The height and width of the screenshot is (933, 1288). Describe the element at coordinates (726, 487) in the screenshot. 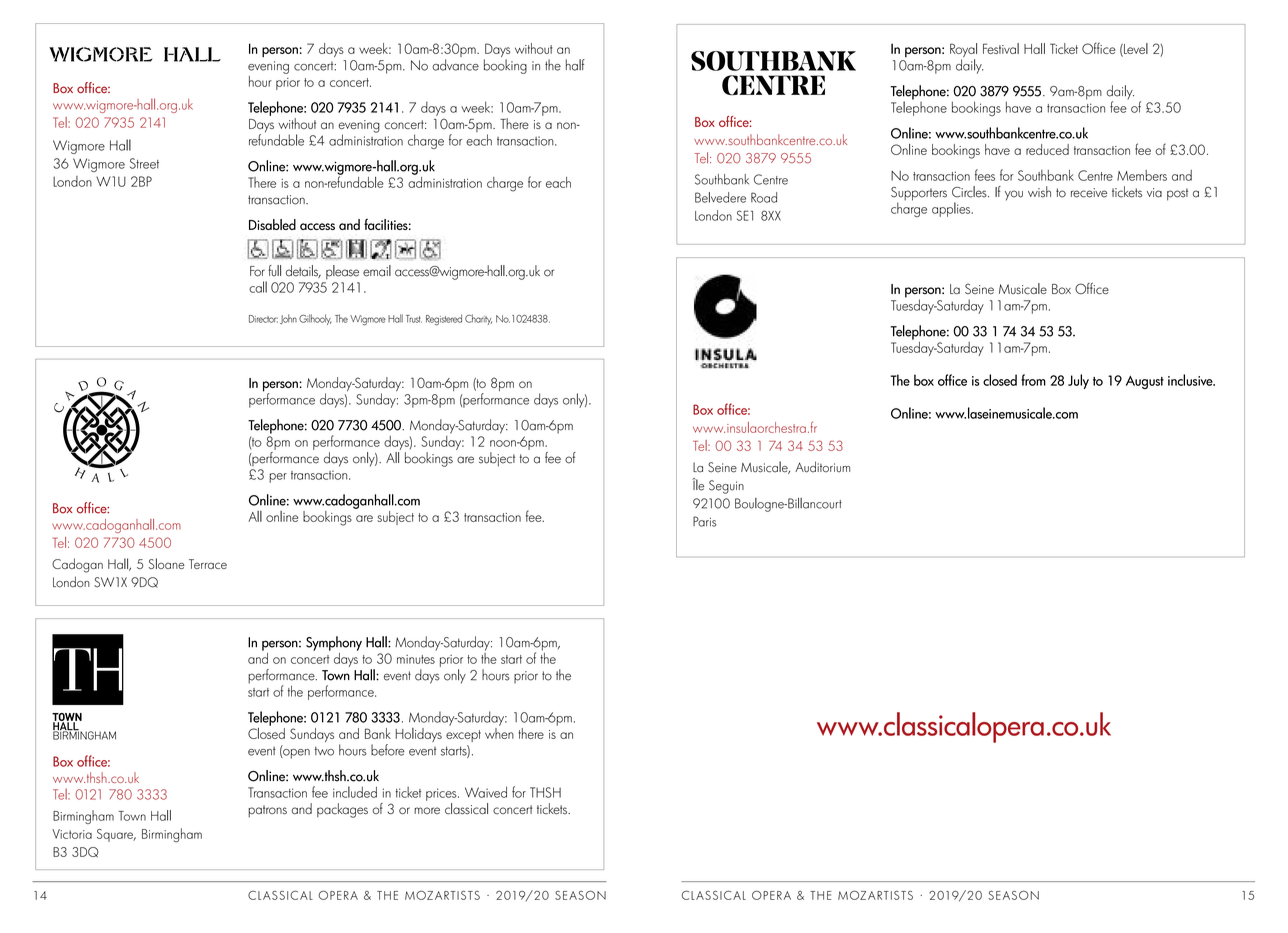

I see `Seguin` at that location.
